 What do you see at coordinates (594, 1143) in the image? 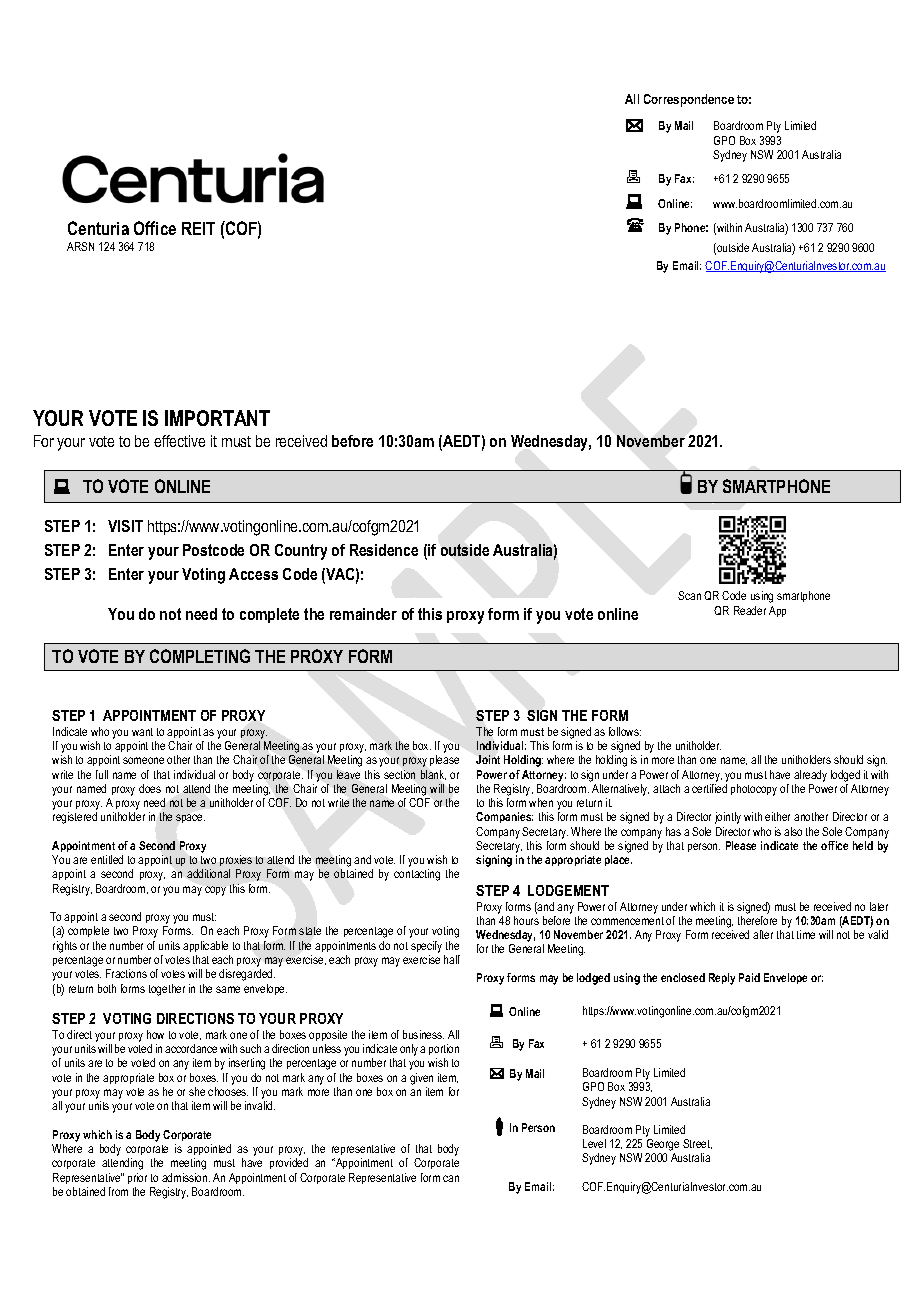
I see `Level` at bounding box center [594, 1143].
